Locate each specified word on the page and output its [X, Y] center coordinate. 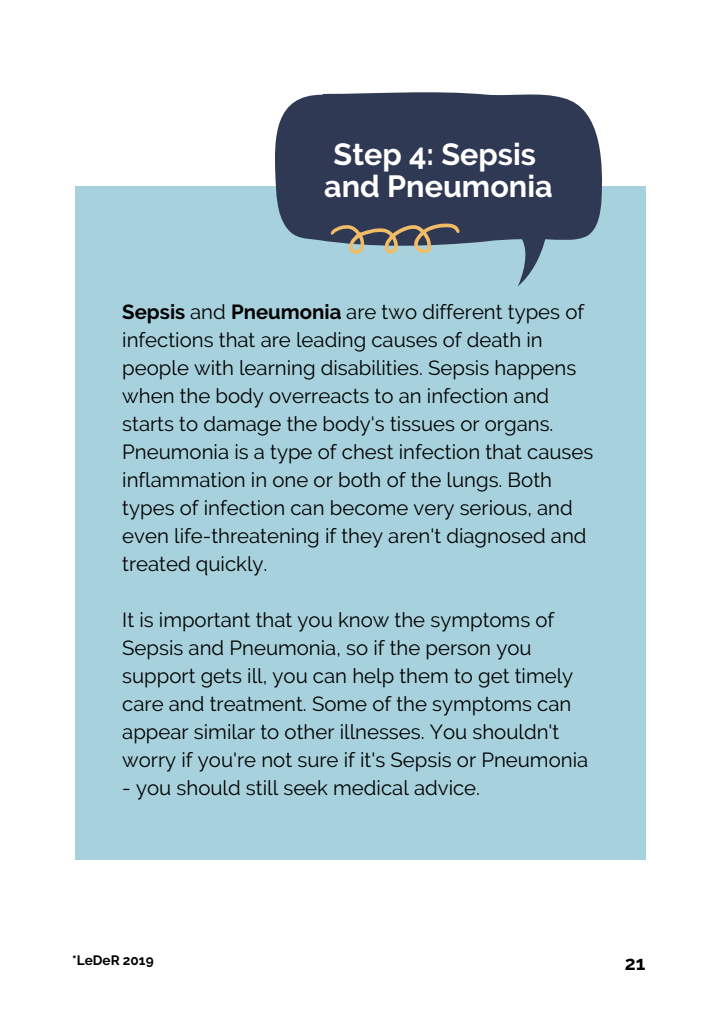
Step [367, 157]
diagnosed [496, 538]
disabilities [371, 367]
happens [536, 370]
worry [149, 764]
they [362, 538]
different [462, 311]
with [213, 367]
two [399, 312]
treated [156, 563]
